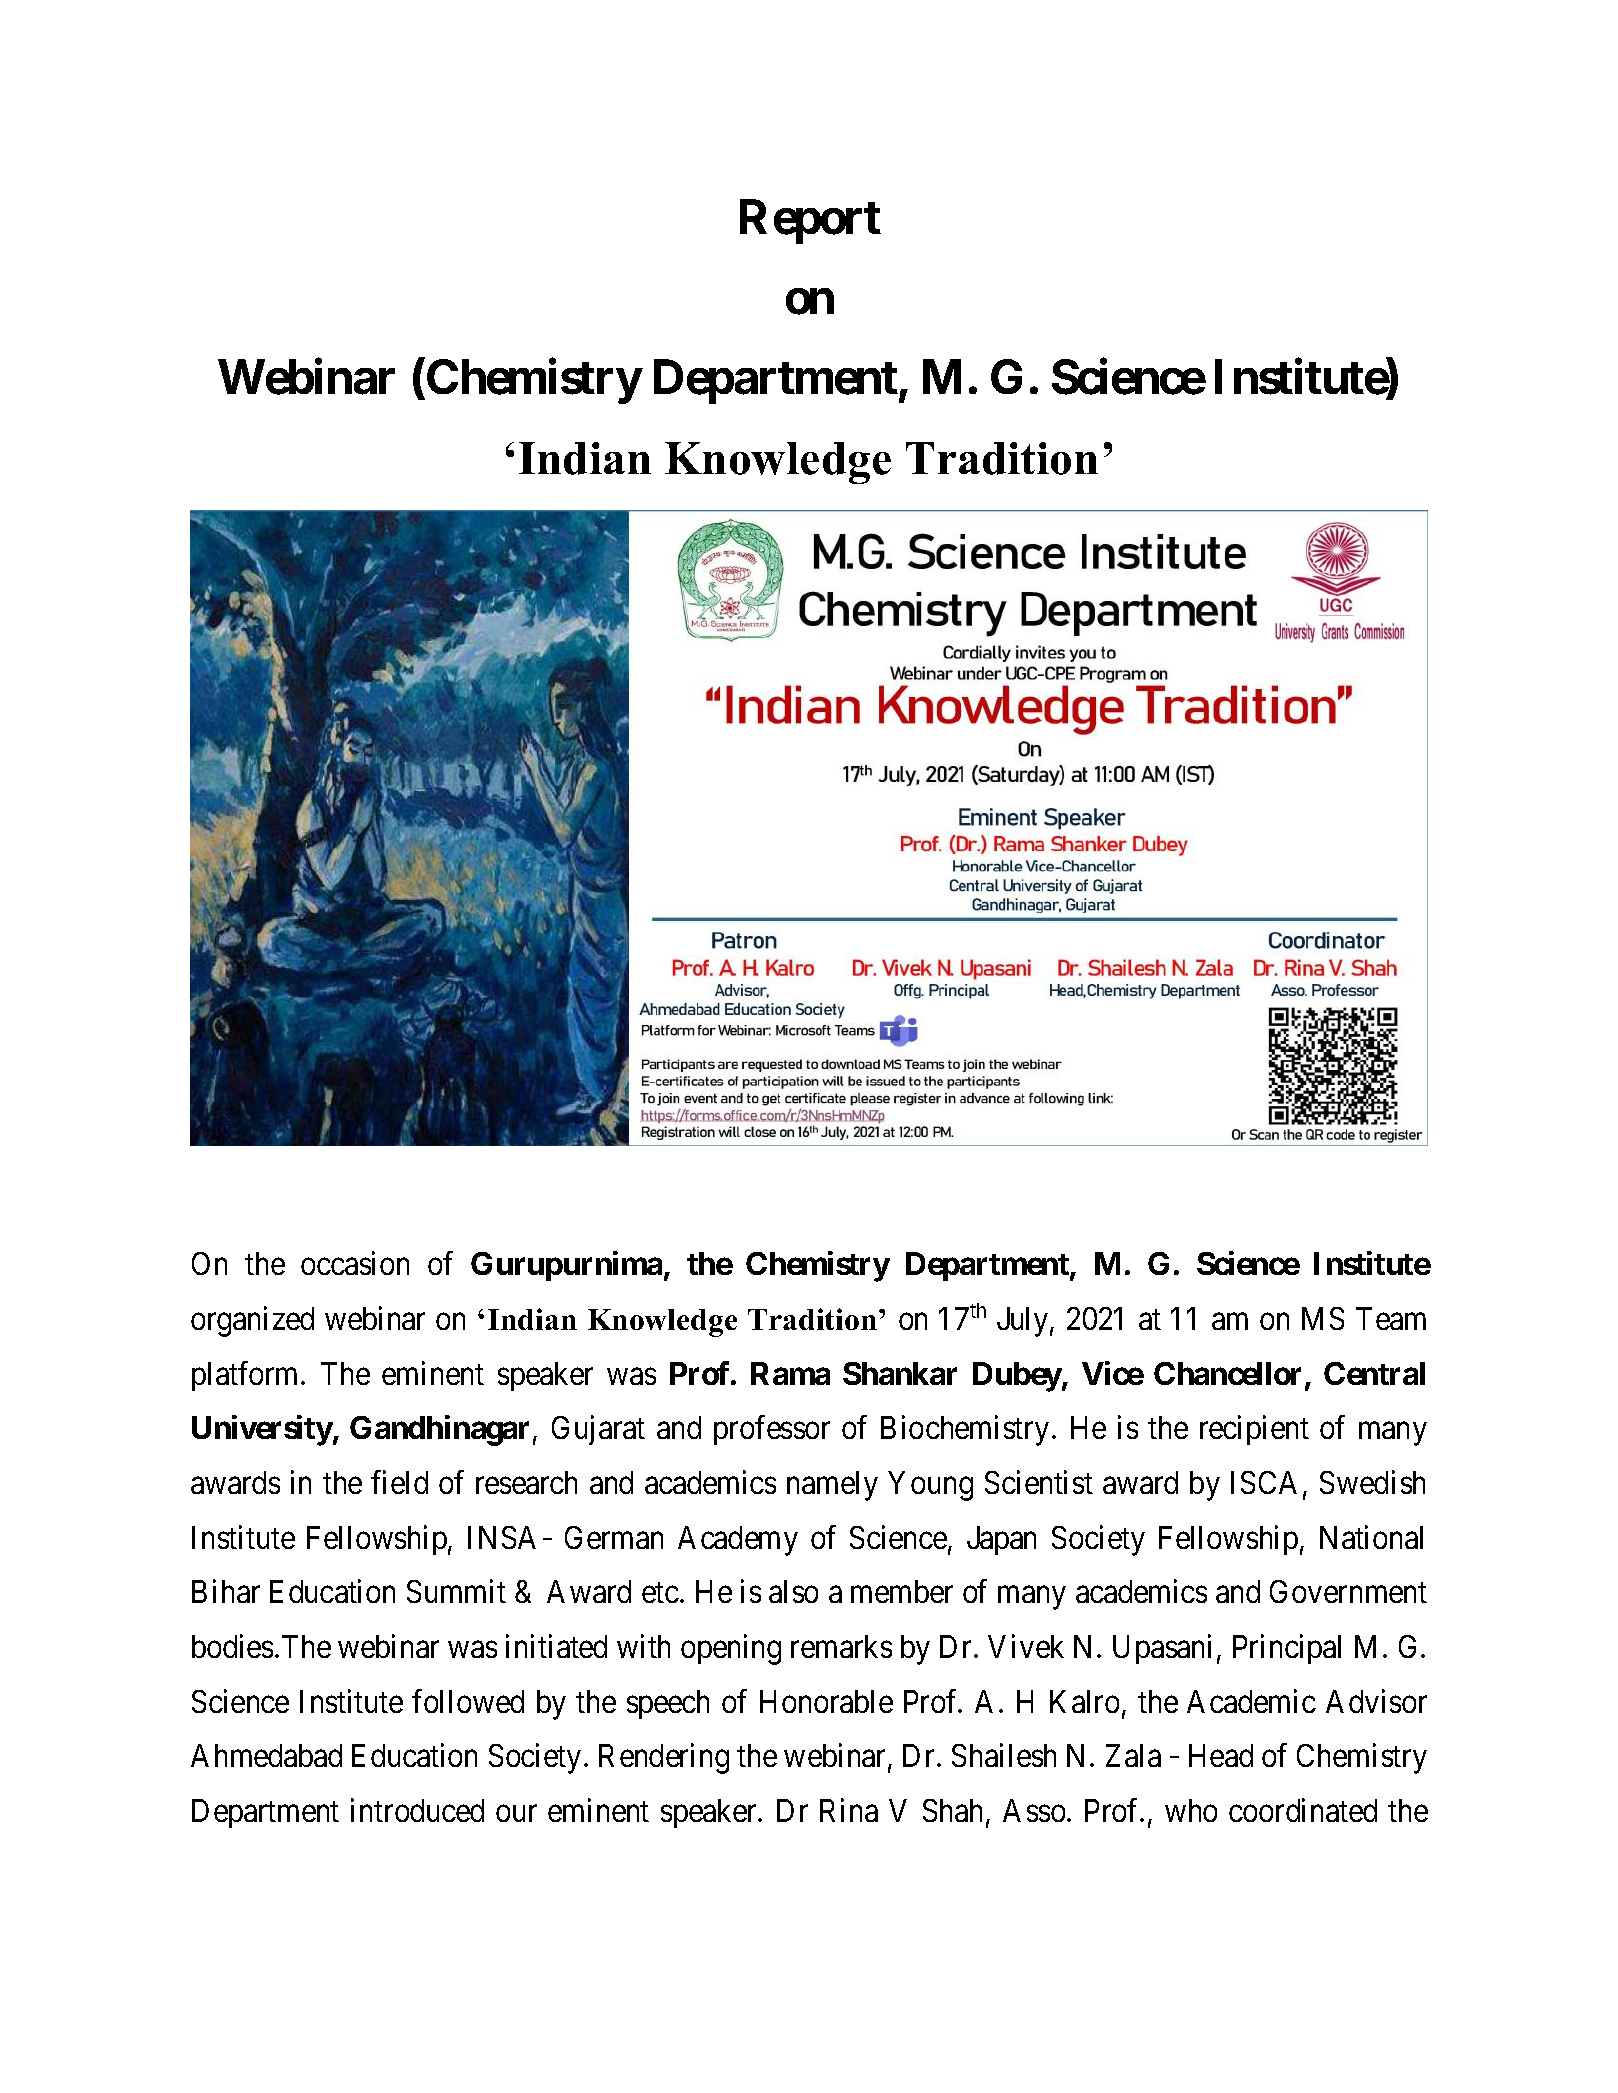 The width and height of the screenshot is (1618, 2093). What do you see at coordinates (252, 1321) in the screenshot?
I see `organized` at bounding box center [252, 1321].
